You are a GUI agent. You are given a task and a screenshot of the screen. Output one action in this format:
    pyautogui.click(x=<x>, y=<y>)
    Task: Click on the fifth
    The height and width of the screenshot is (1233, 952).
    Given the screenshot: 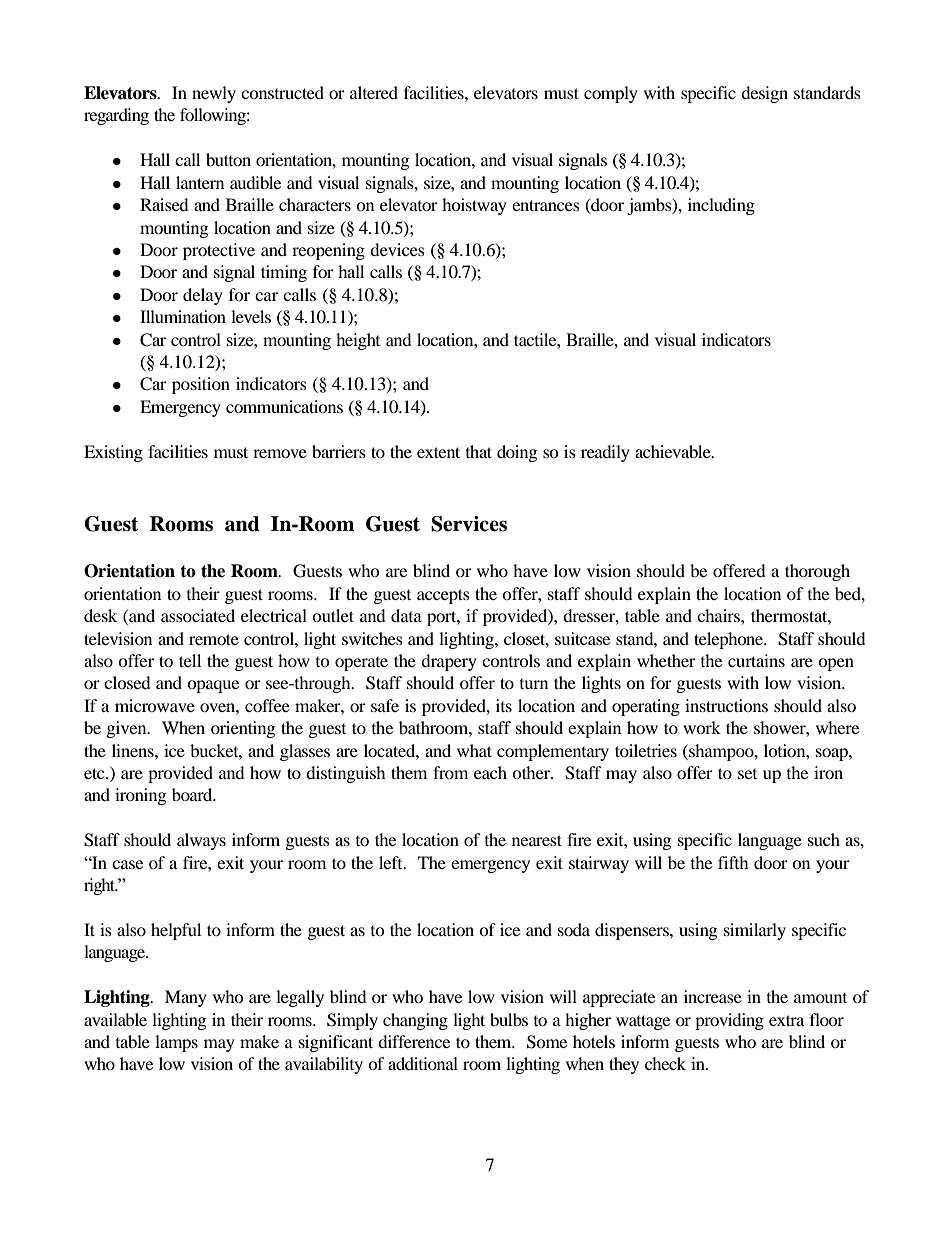 What is the action you would take?
    pyautogui.click(x=733, y=862)
